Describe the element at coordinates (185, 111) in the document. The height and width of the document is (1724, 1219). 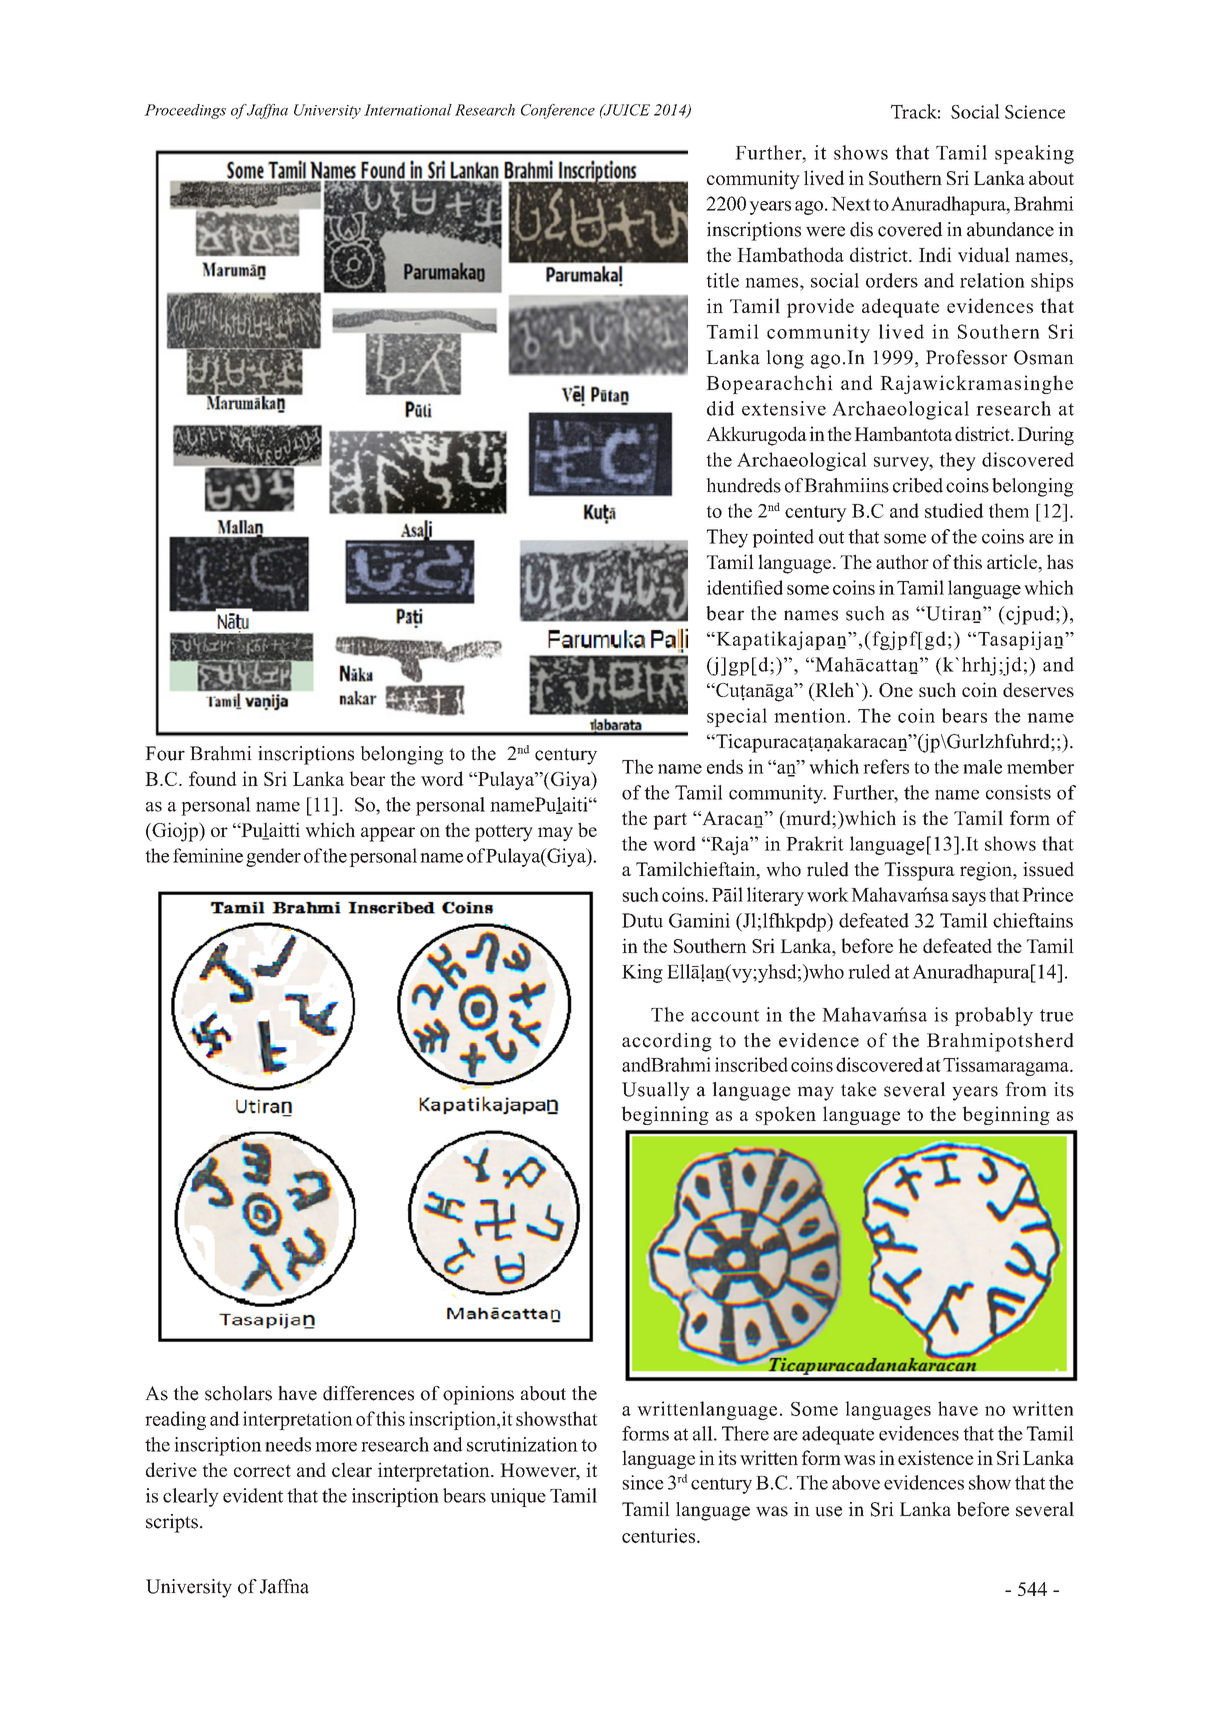
I see `Proceedings` at that location.
